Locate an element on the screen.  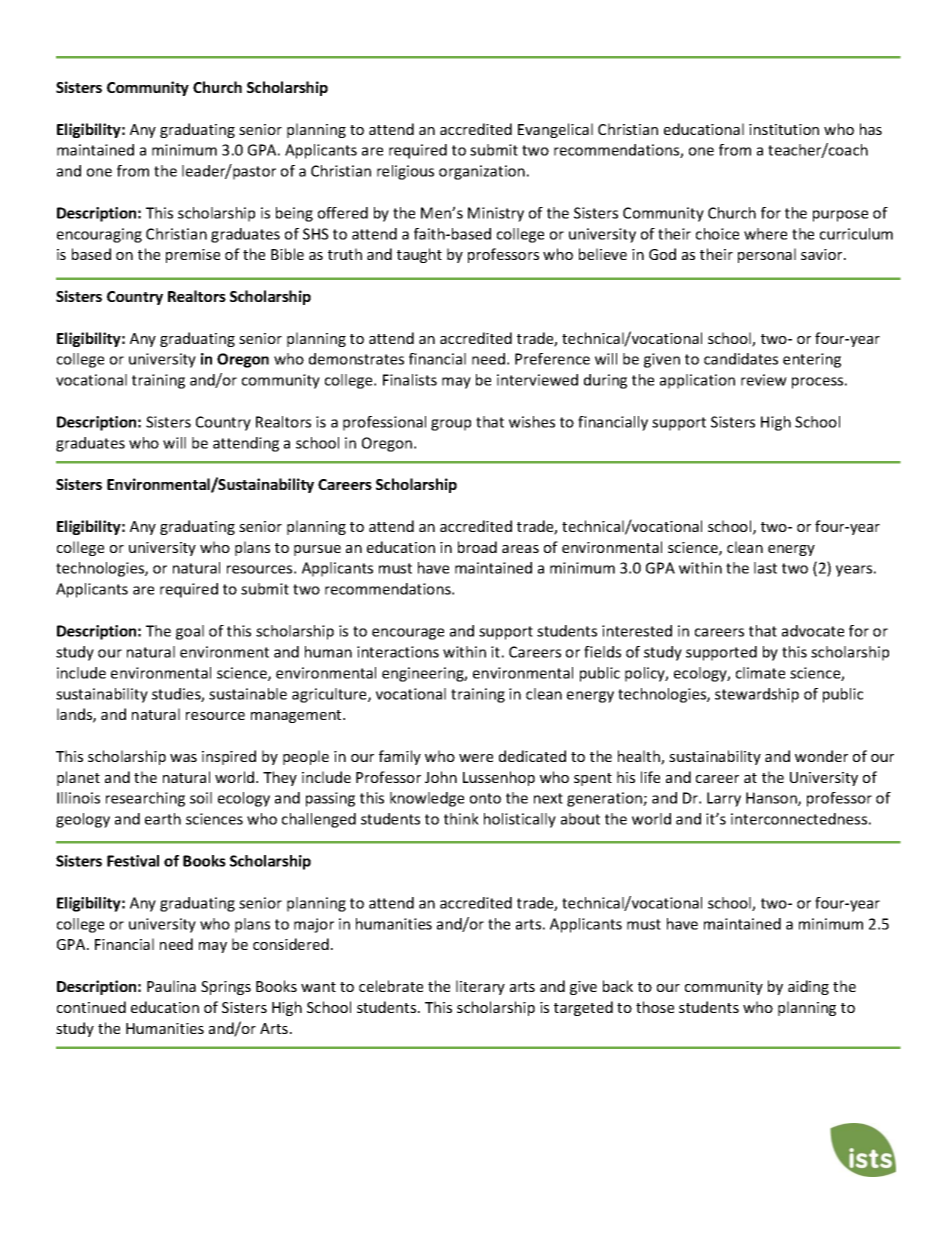
institution is located at coordinates (784, 129).
